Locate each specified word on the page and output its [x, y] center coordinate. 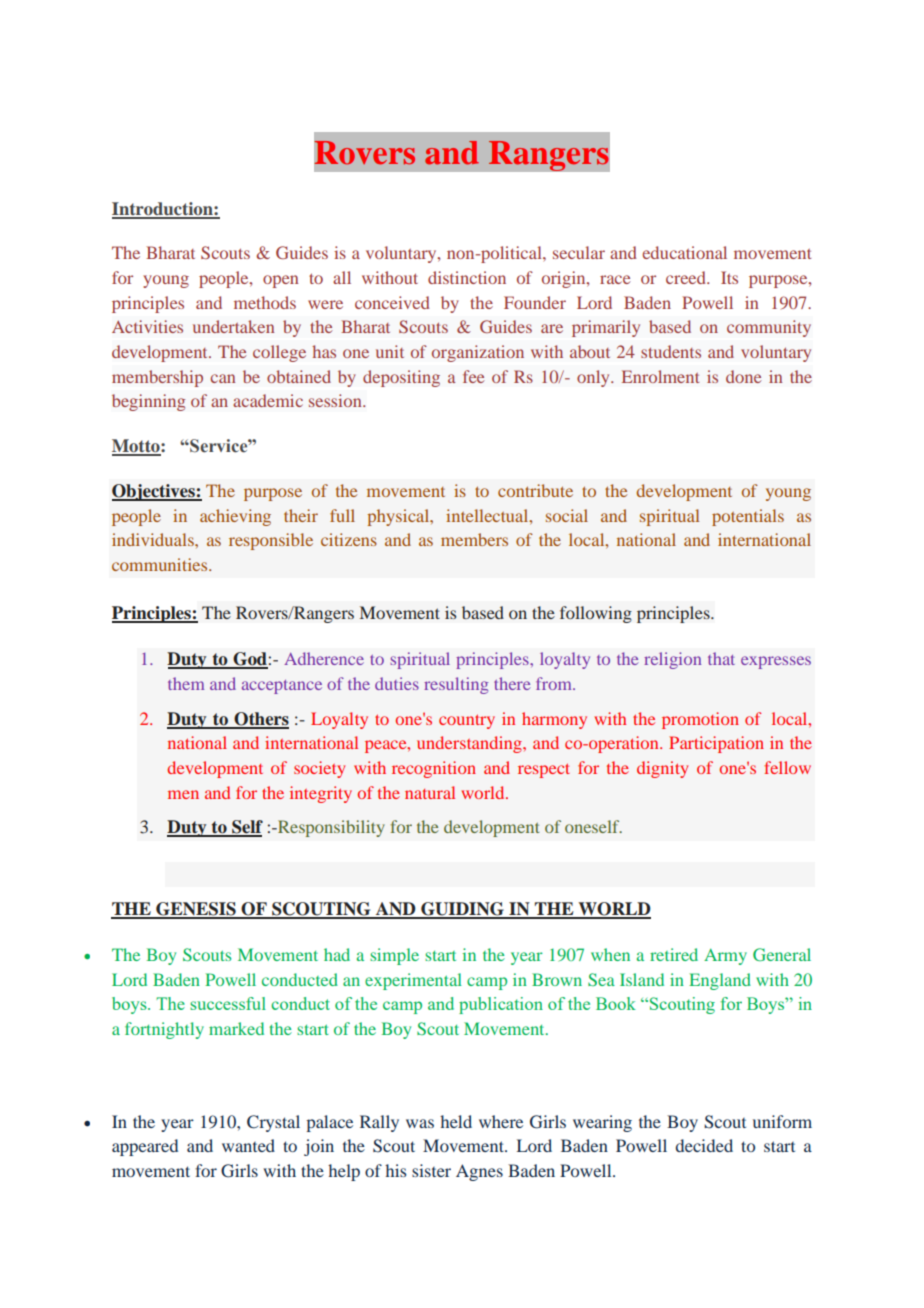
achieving [235, 517]
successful [228, 1003]
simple [394, 956]
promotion [700, 720]
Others [260, 720]
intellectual [488, 515]
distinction [467, 277]
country [467, 721]
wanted [248, 1145]
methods [265, 302]
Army [725, 957]
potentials [748, 517]
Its [729, 277]
